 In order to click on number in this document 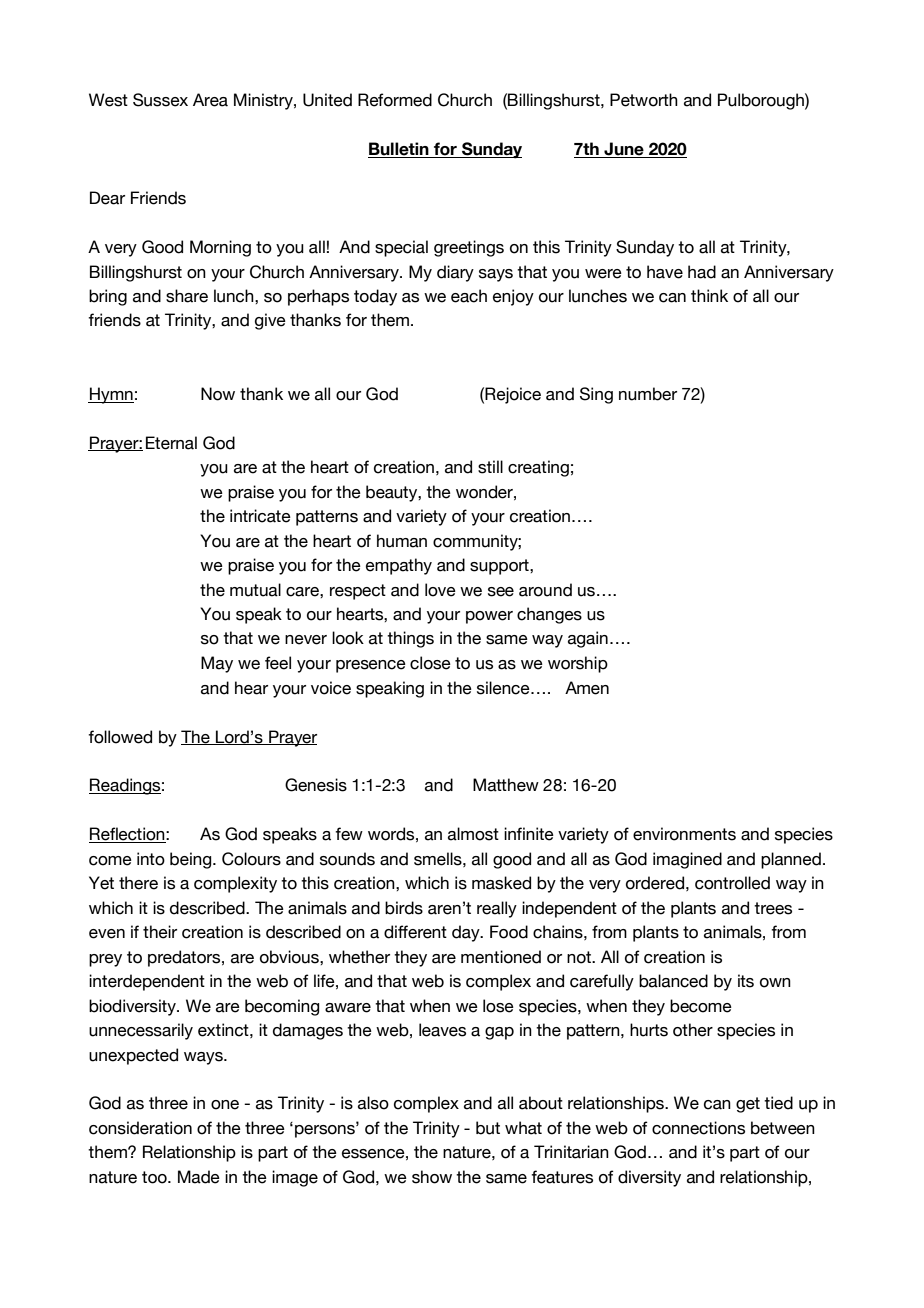, I will do `click(648, 394)`.
